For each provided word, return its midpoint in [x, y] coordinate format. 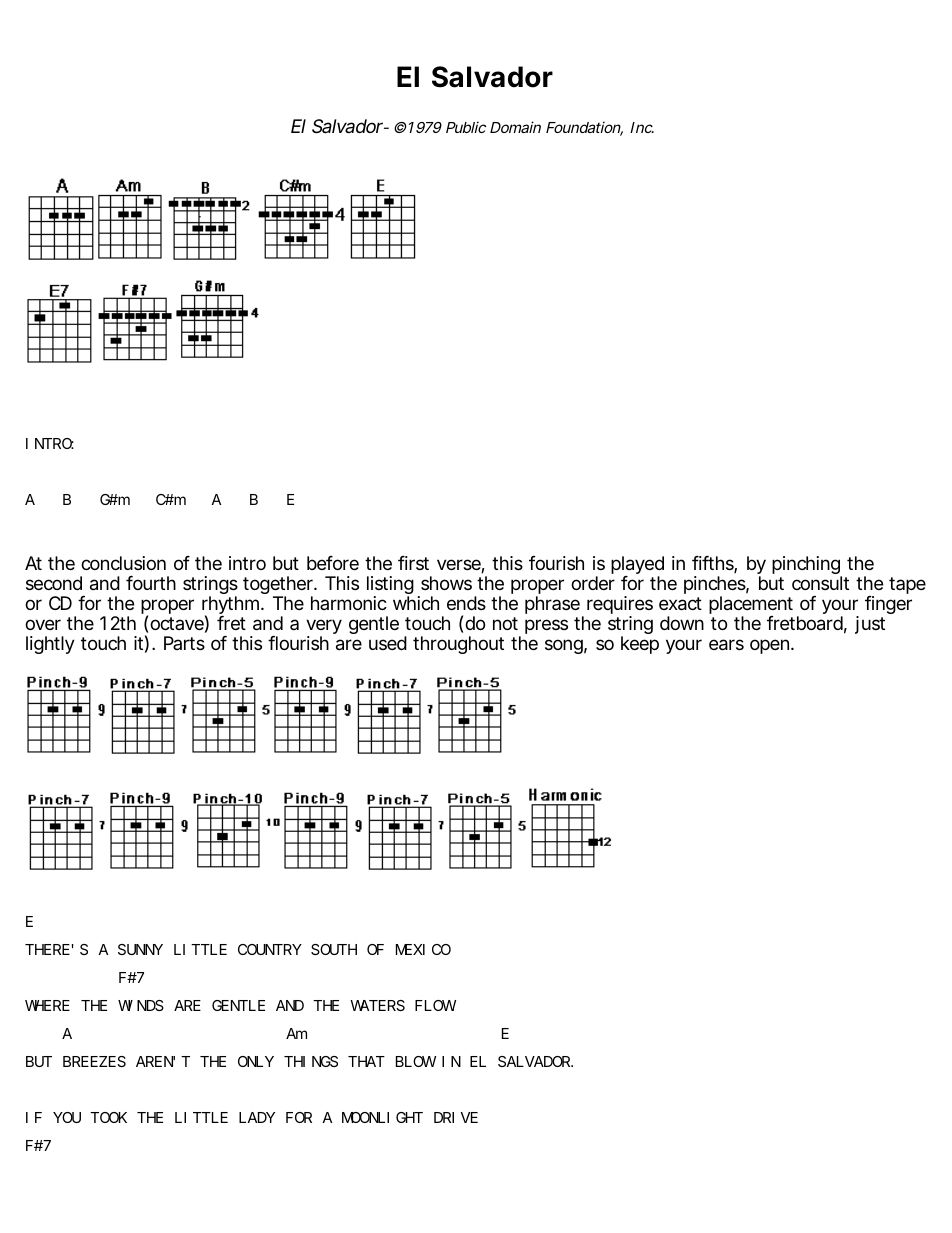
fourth [151, 583]
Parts [184, 643]
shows [446, 583]
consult [820, 583]
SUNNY [140, 949]
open [771, 646]
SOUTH [334, 949]
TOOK [108, 1117]
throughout [458, 645]
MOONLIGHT [382, 1117]
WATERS [377, 1005]
